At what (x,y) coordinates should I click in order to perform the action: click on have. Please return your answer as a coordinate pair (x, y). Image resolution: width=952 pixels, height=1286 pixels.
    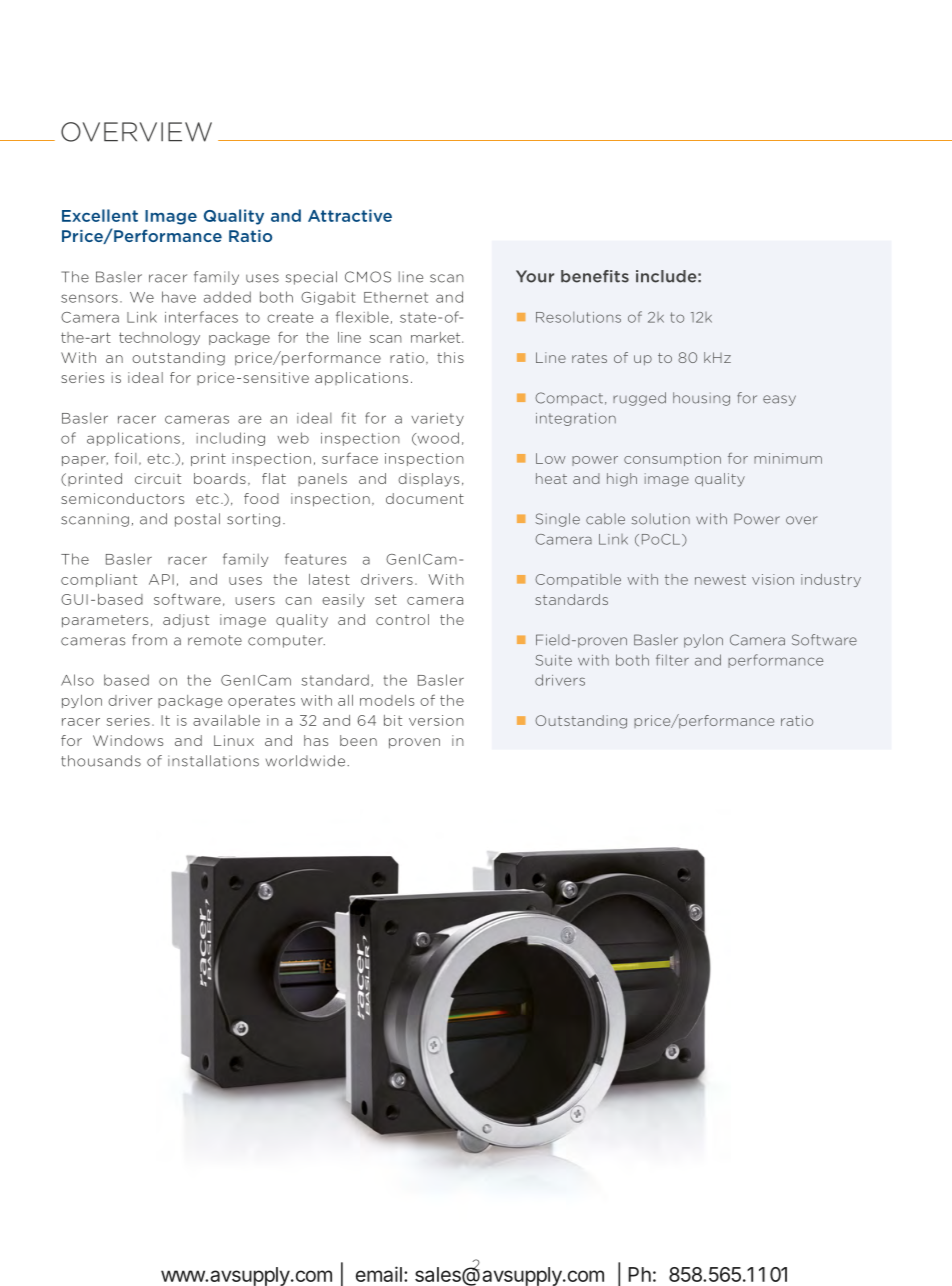
    Looking at the image, I should click on (179, 297).
